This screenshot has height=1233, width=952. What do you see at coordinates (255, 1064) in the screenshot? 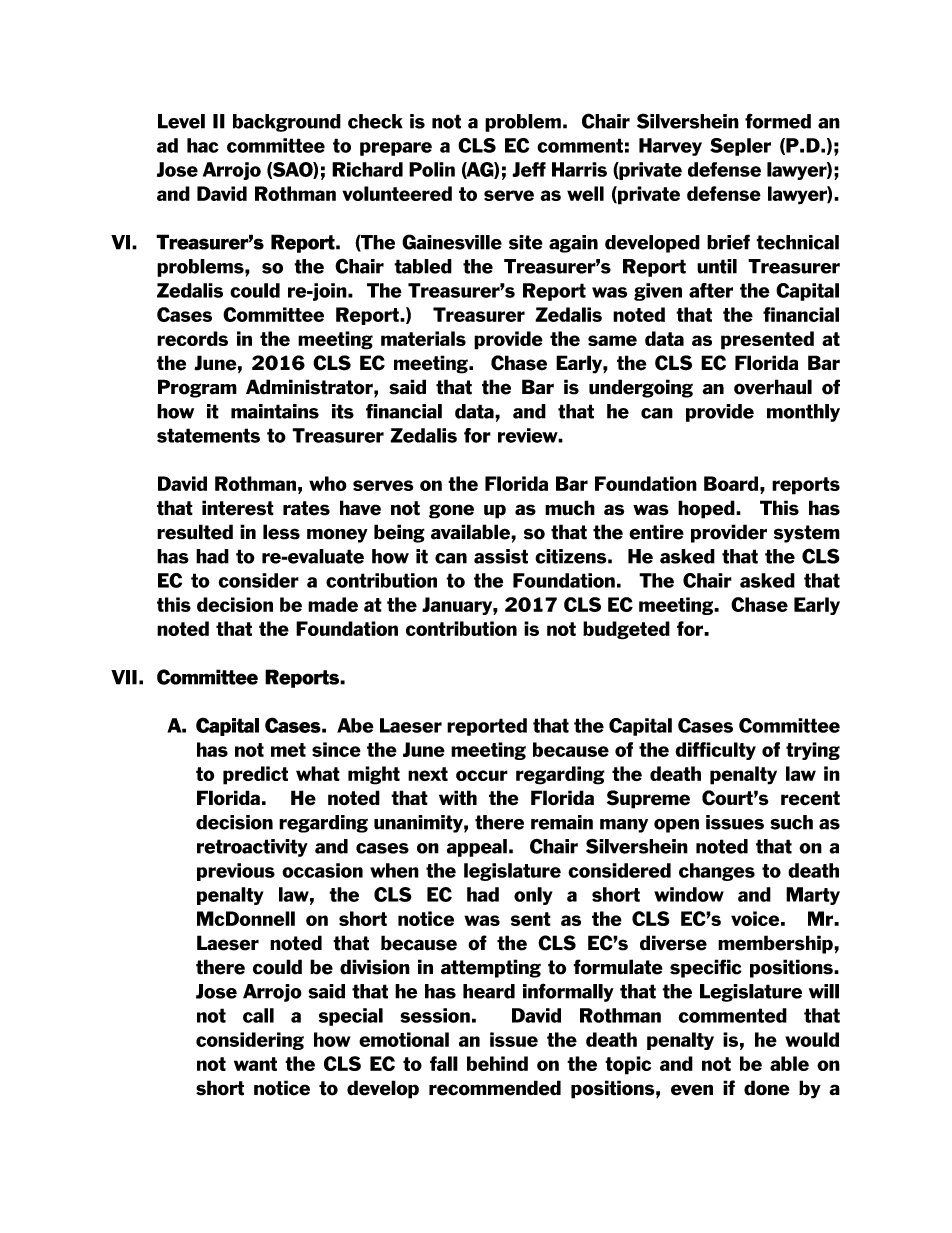
I see `want` at bounding box center [255, 1064].
